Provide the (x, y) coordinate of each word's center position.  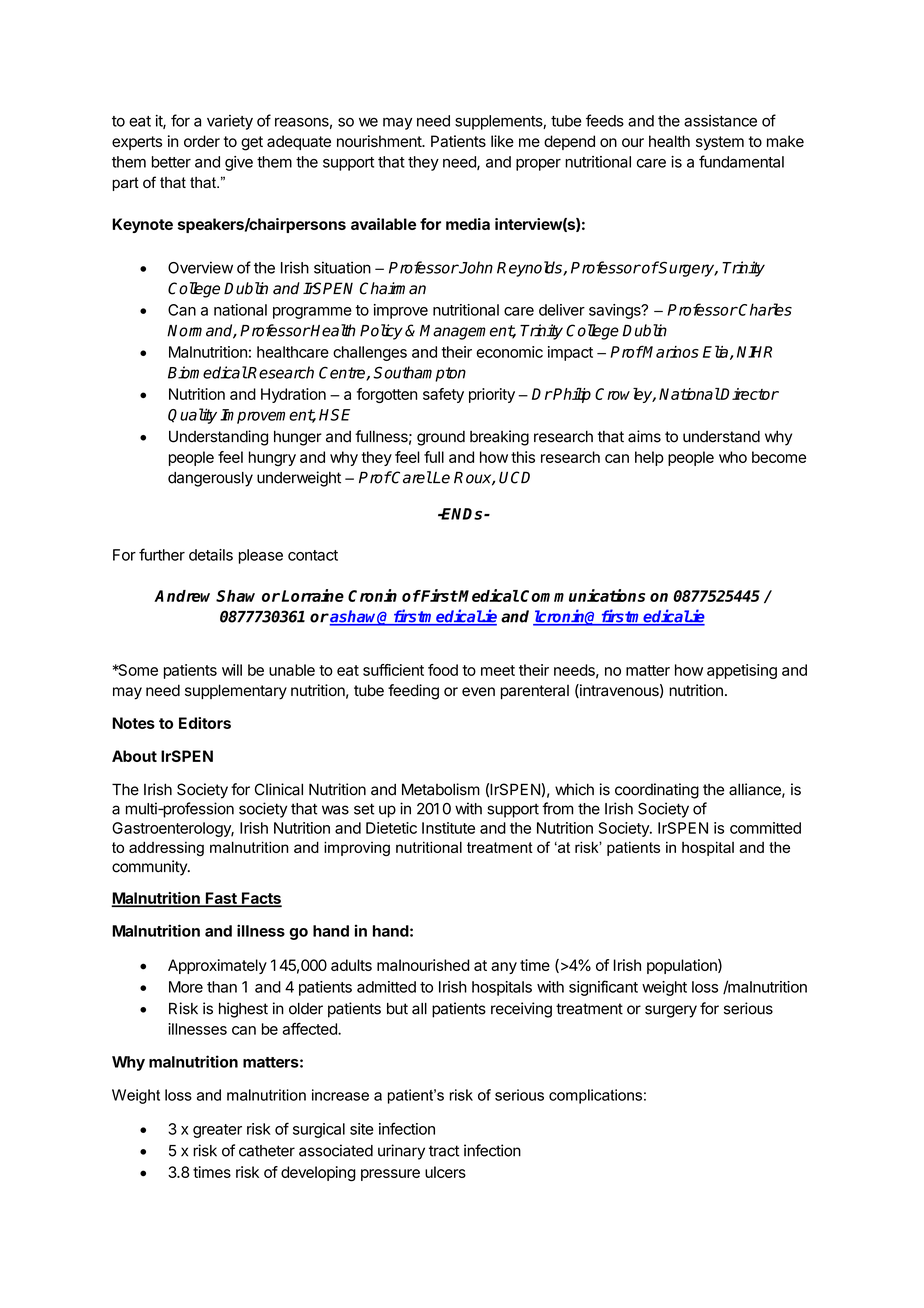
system (720, 143)
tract (444, 1151)
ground (441, 438)
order (202, 141)
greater (217, 1131)
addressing (166, 848)
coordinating (657, 791)
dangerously (210, 479)
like (502, 141)
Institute (448, 828)
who (733, 457)
